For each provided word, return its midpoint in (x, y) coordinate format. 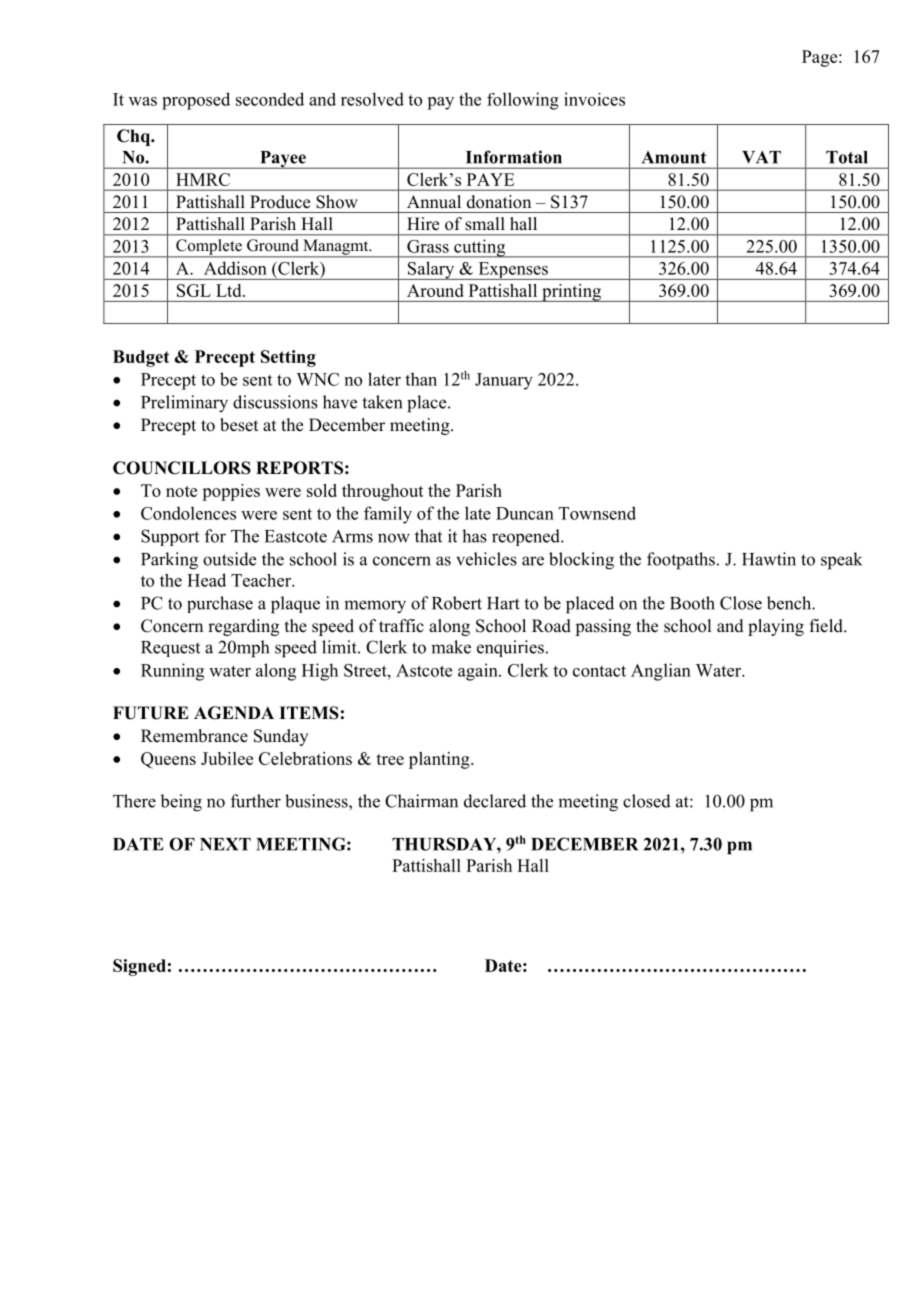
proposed (196, 101)
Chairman (421, 801)
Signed (139, 967)
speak (841, 561)
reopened (527, 537)
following (523, 101)
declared (495, 801)
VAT (761, 157)
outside (229, 559)
